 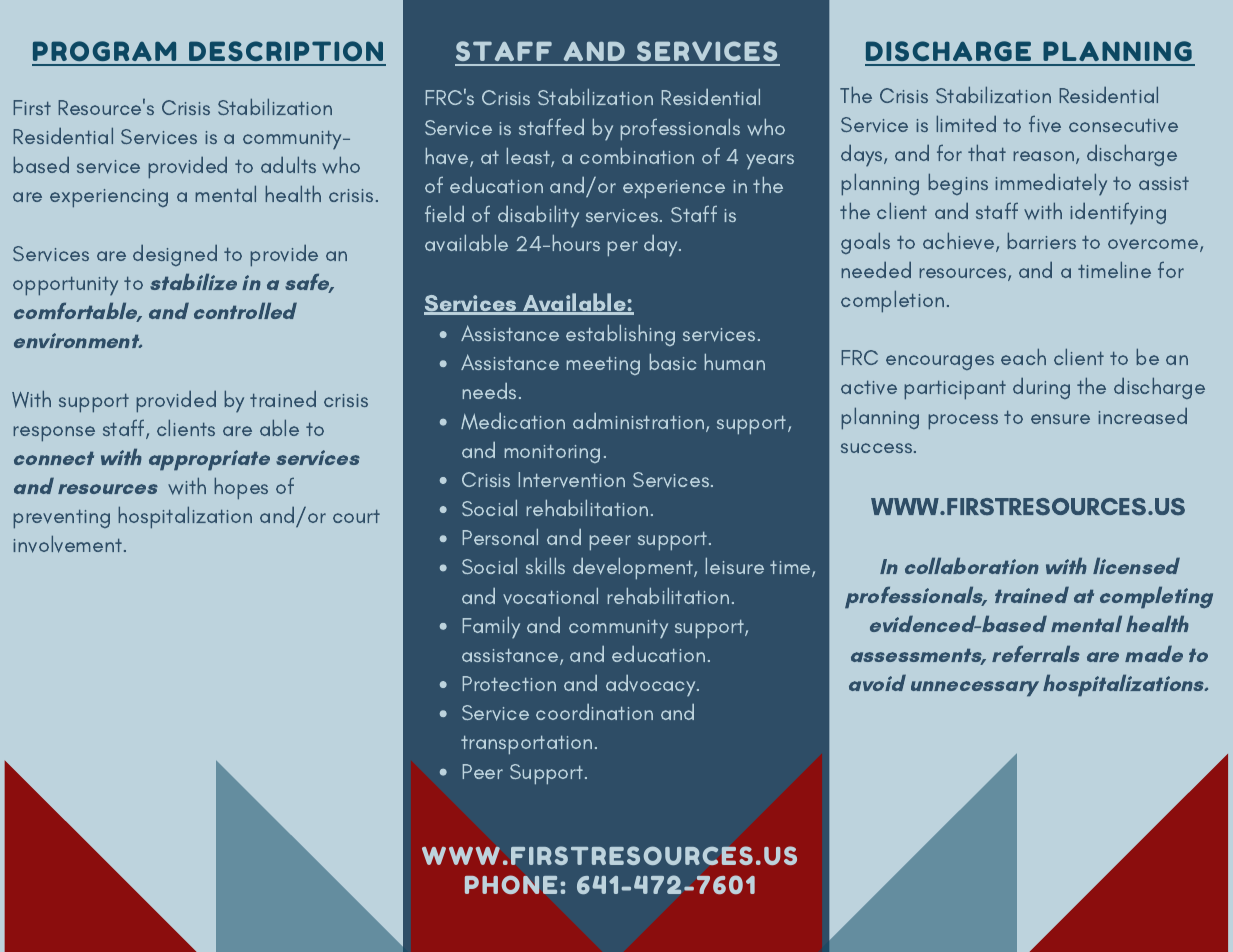 I want to click on collaboration, so click(x=971, y=566).
